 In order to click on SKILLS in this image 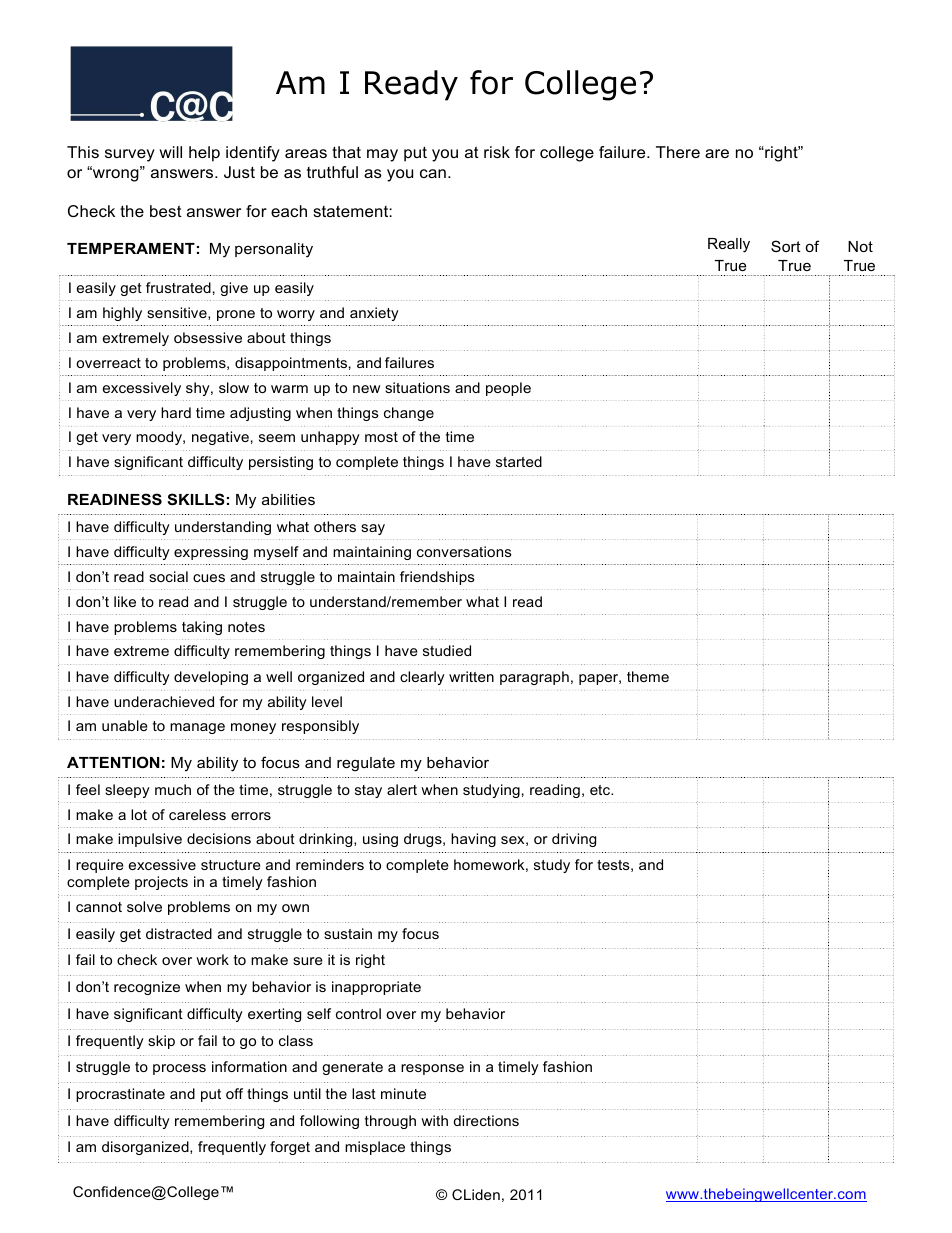, I will do `click(196, 499)`.
